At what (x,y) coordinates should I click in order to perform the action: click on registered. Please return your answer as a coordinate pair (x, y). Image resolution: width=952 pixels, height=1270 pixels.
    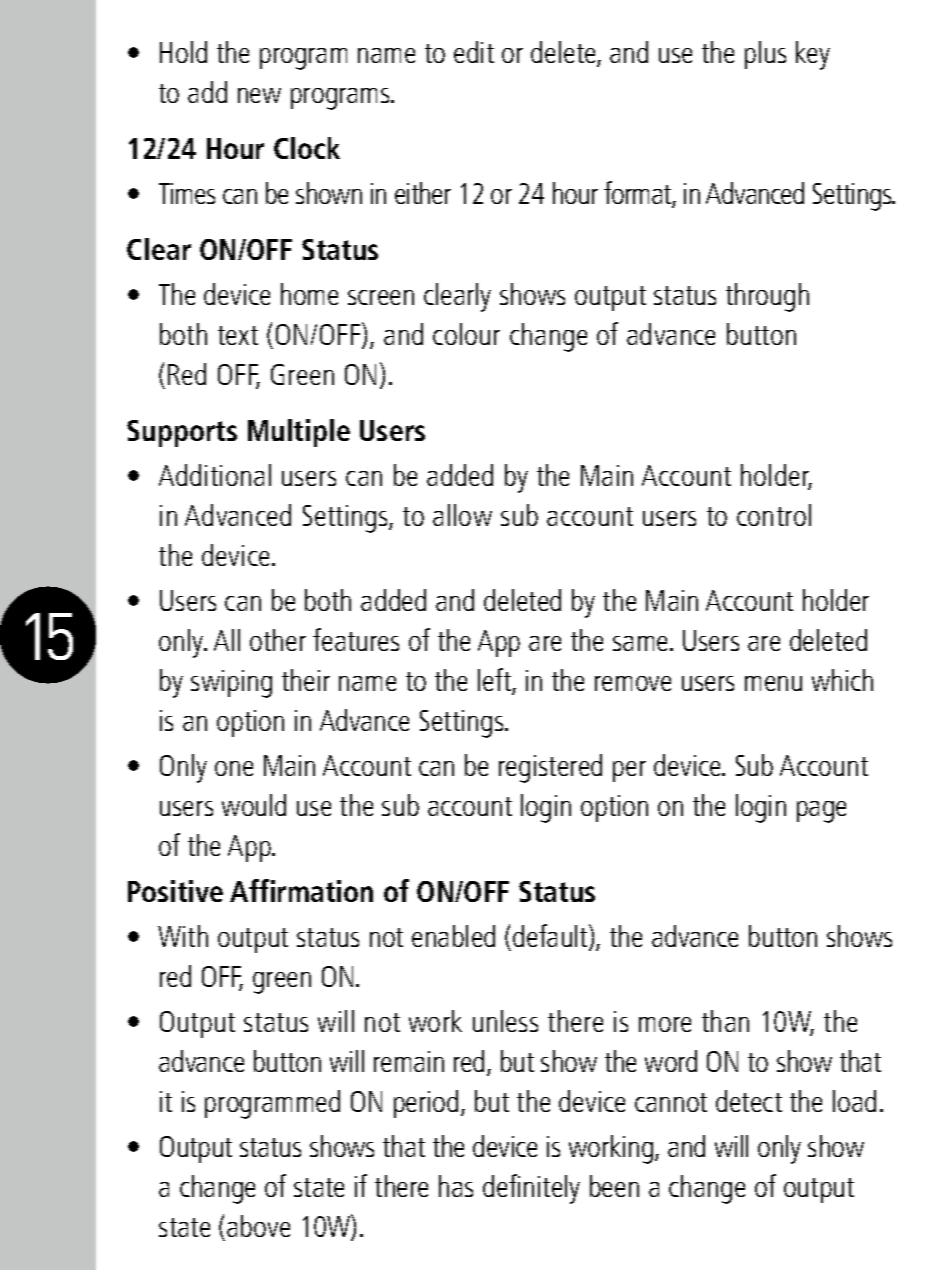
    Looking at the image, I should click on (550, 768).
